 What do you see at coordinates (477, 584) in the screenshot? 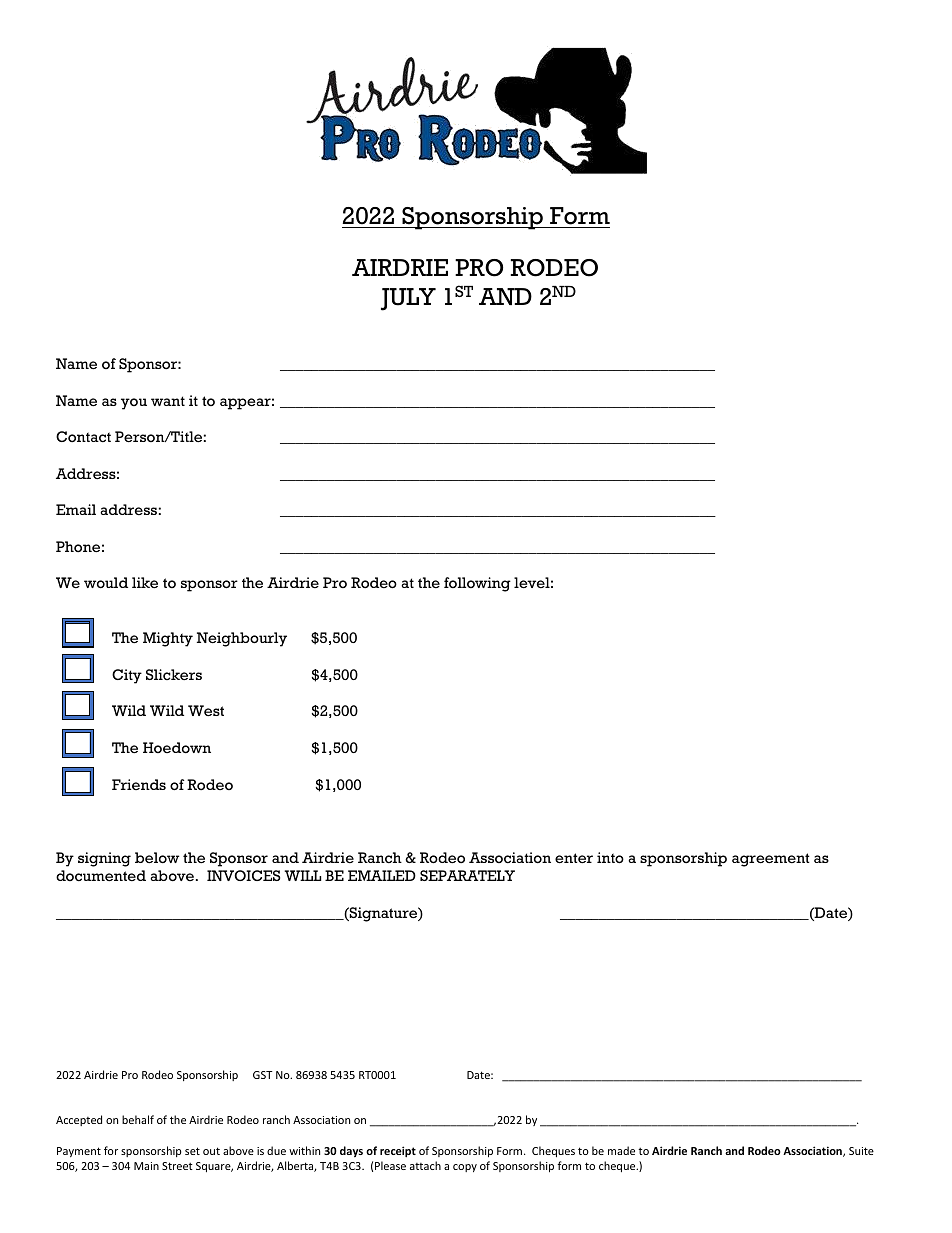
I see `following` at bounding box center [477, 584].
